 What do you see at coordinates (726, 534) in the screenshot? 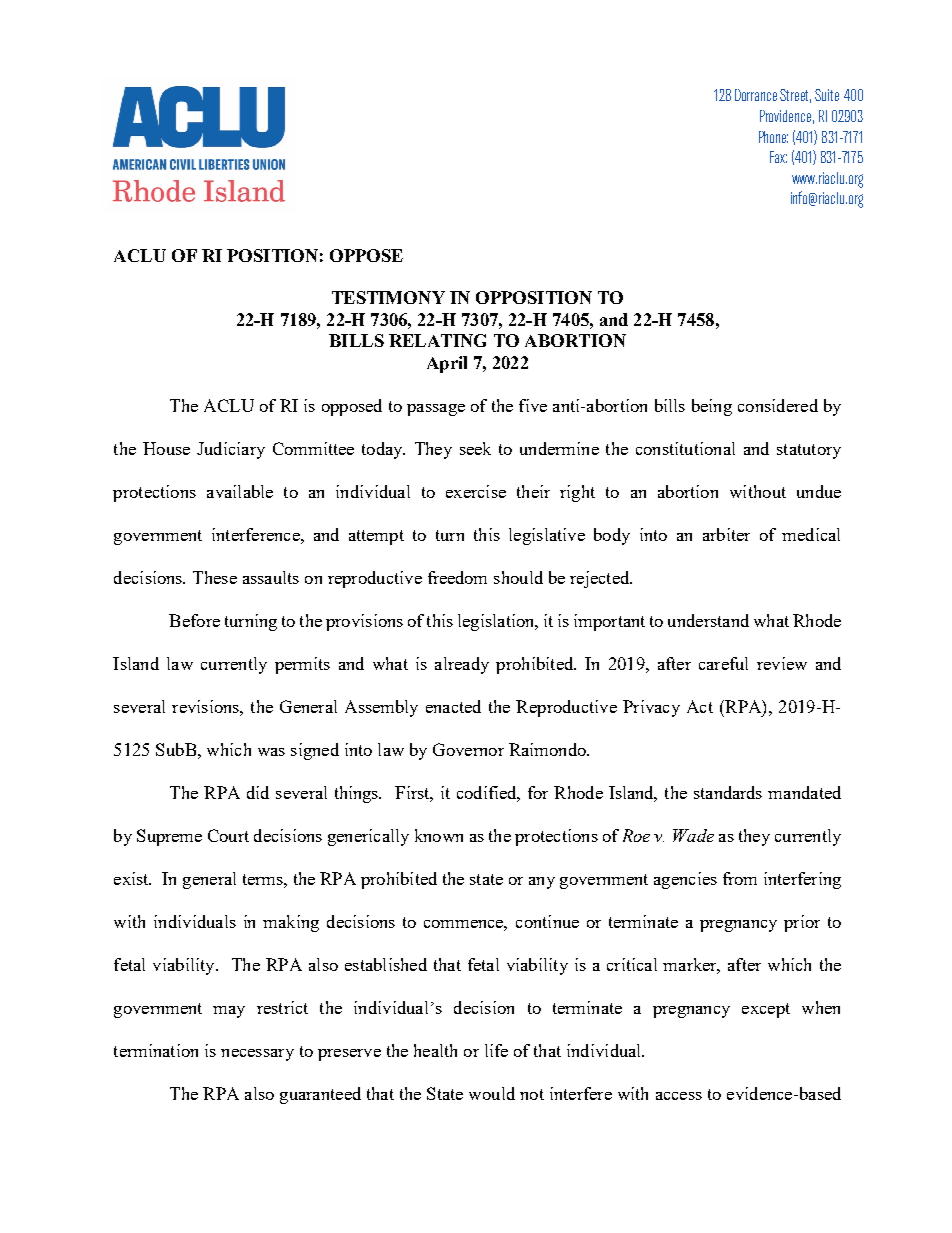
I see `arbiter` at bounding box center [726, 534].
